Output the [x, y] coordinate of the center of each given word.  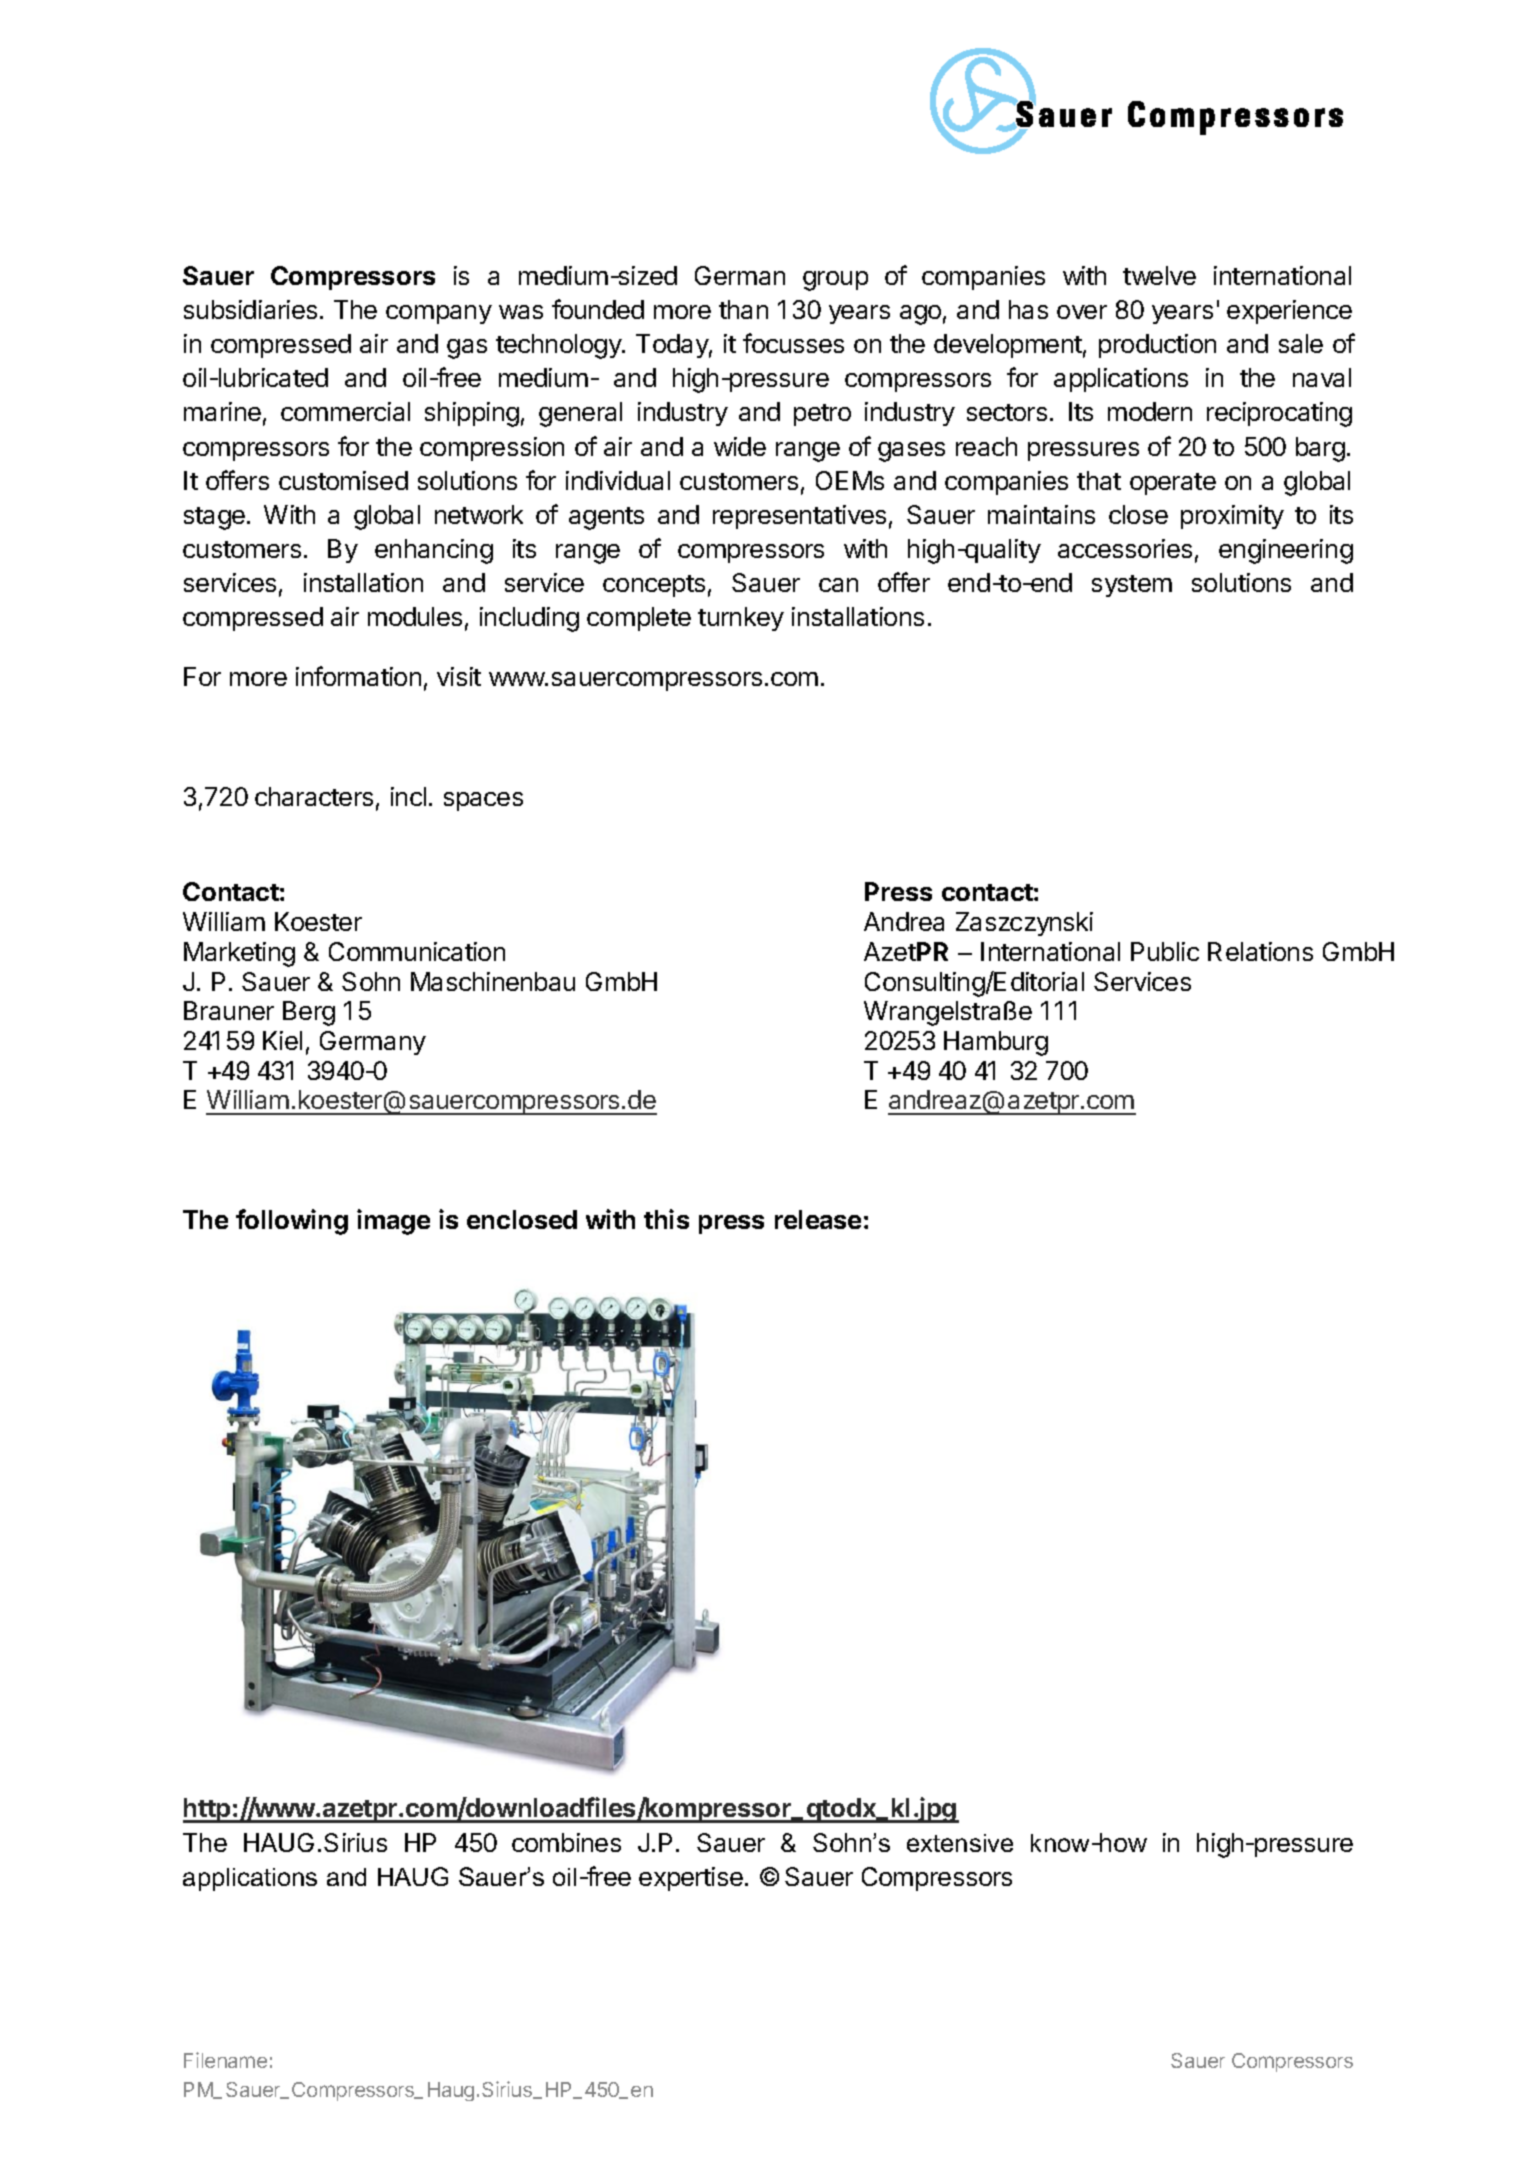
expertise [691, 1879]
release [818, 1219]
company [439, 314]
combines [566, 1842]
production [1157, 346]
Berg [309, 1013]
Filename [225, 2060]
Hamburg [996, 1043]
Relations [1260, 951]
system [1132, 586]
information [358, 676]
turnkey [741, 619]
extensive [960, 1843]
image [393, 1222]
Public [1165, 951]
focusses [793, 343]
